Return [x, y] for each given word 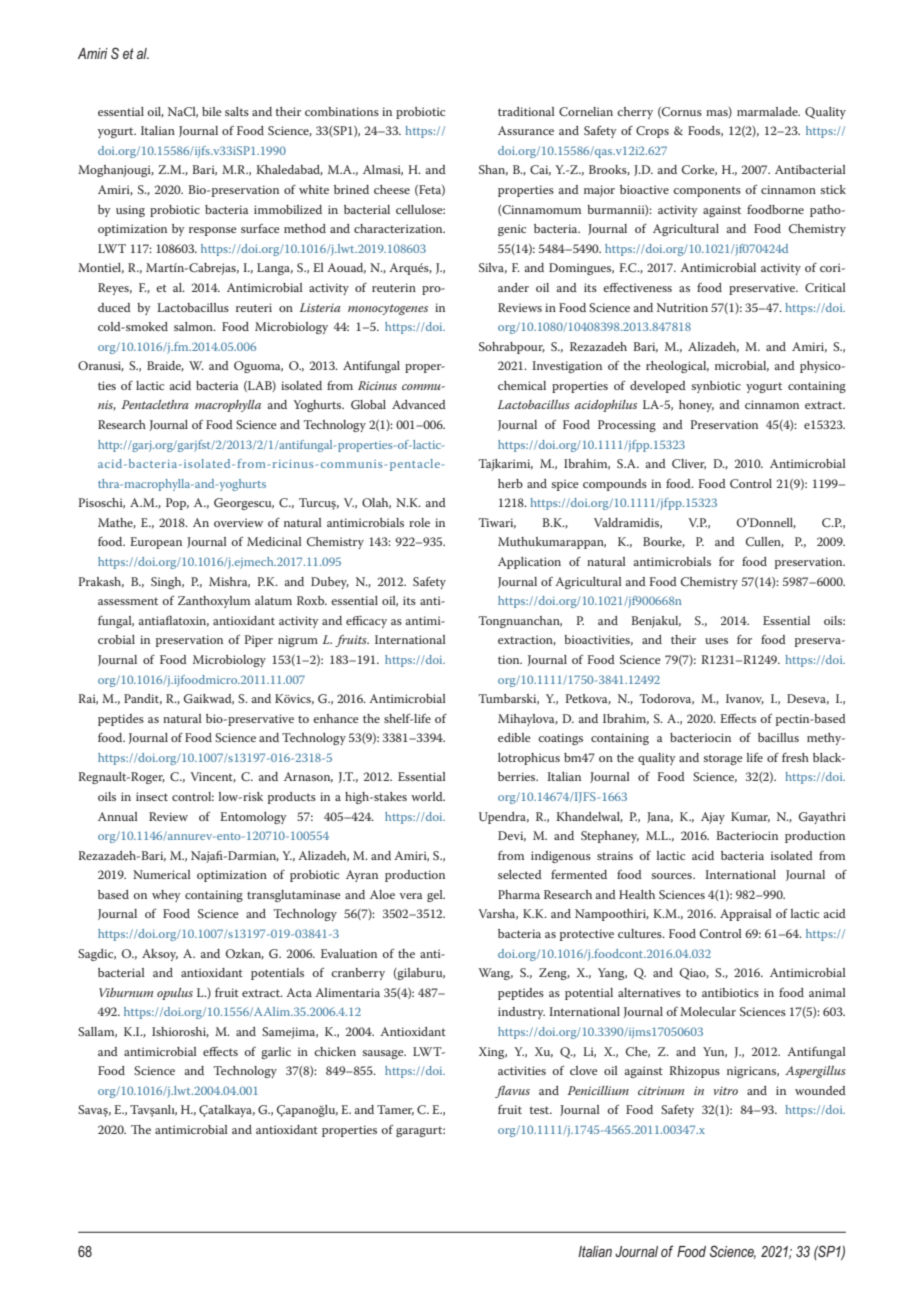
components [707, 191]
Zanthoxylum [214, 602]
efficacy [366, 622]
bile [211, 111]
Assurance [526, 130]
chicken [335, 1051]
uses [716, 641]
